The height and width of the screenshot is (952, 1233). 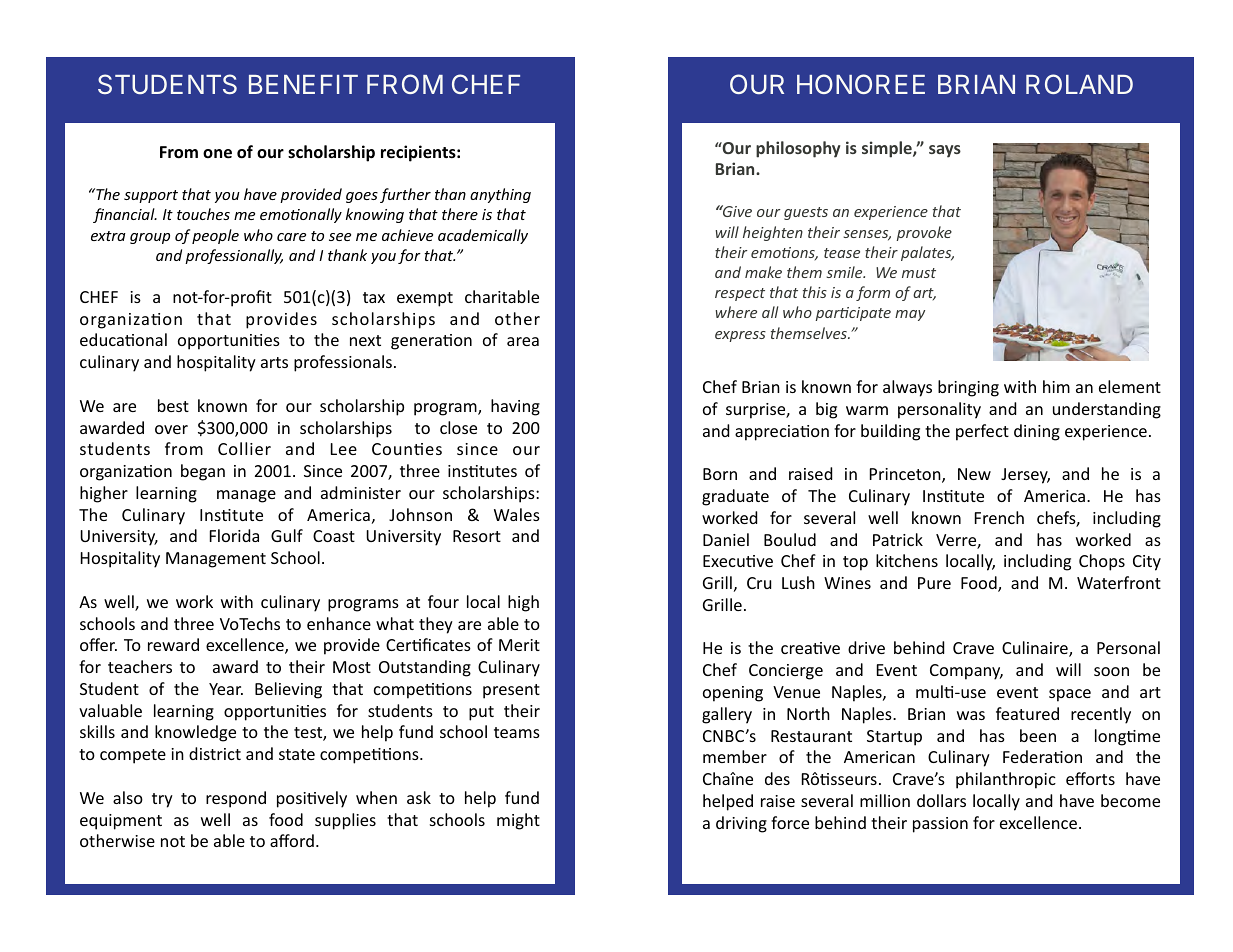 I want to click on Company, so click(x=966, y=672).
